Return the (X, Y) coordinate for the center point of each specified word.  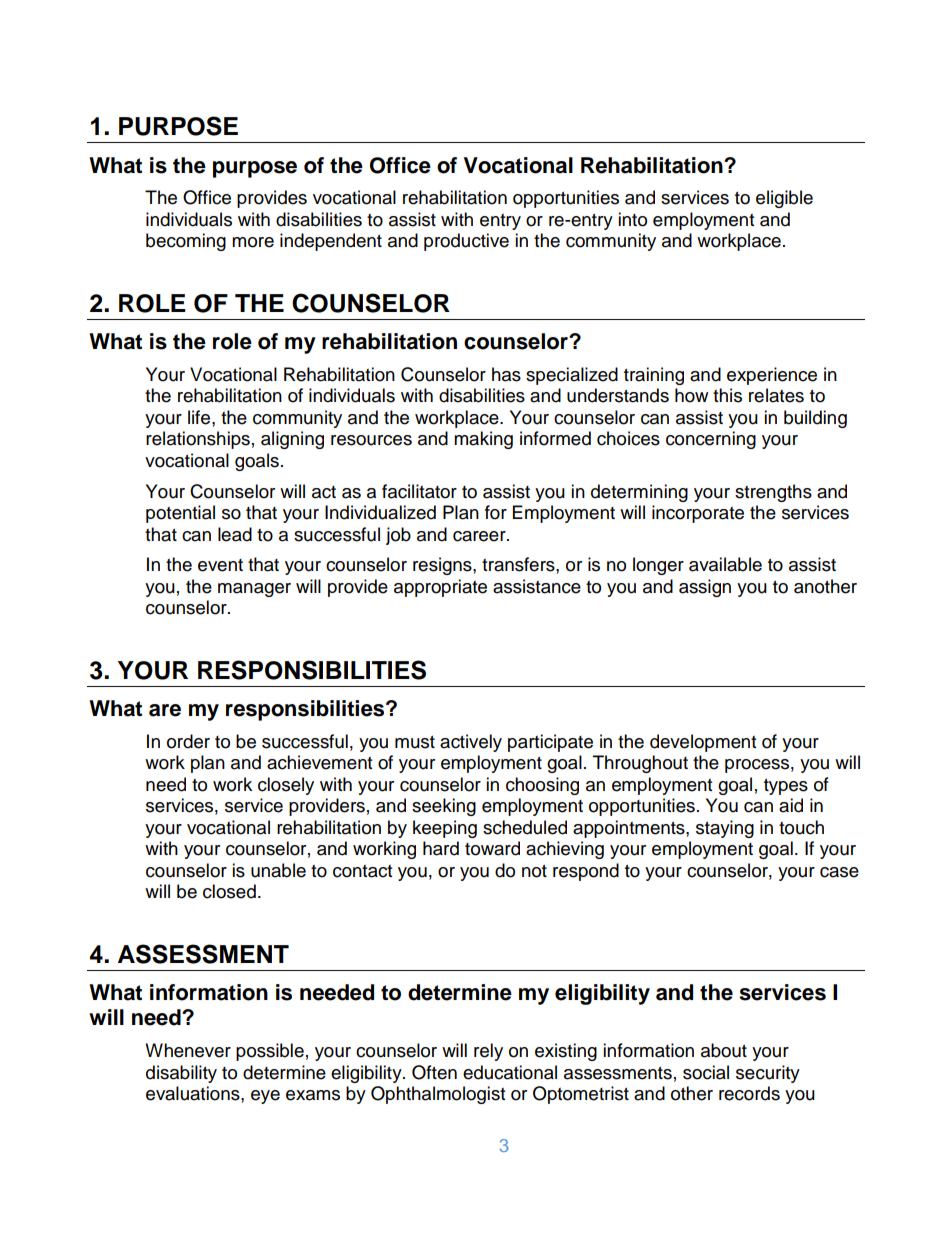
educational (510, 1072)
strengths (773, 493)
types (786, 787)
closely (286, 786)
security (768, 1074)
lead (235, 534)
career (480, 536)
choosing (542, 786)
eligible (784, 199)
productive (466, 242)
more (253, 242)
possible (270, 1052)
